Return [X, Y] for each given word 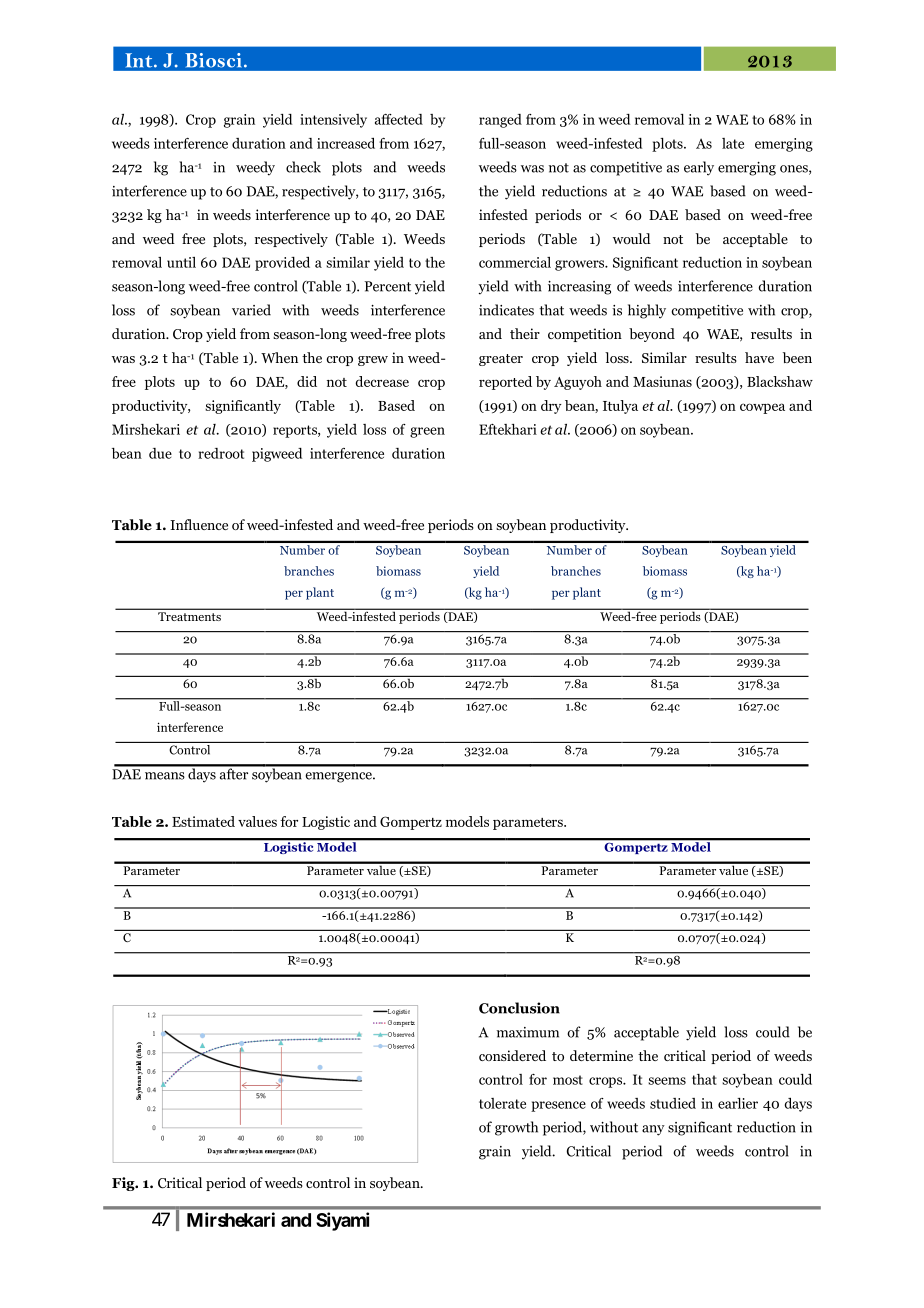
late [733, 143]
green [427, 432]
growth [516, 1128]
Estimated [203, 821]
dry [551, 407]
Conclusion [519, 1008]
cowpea [762, 408]
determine [601, 1055]
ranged [500, 121]
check [303, 167]
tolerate [502, 1103]
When [279, 357]
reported [505, 383]
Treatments [189, 616]
